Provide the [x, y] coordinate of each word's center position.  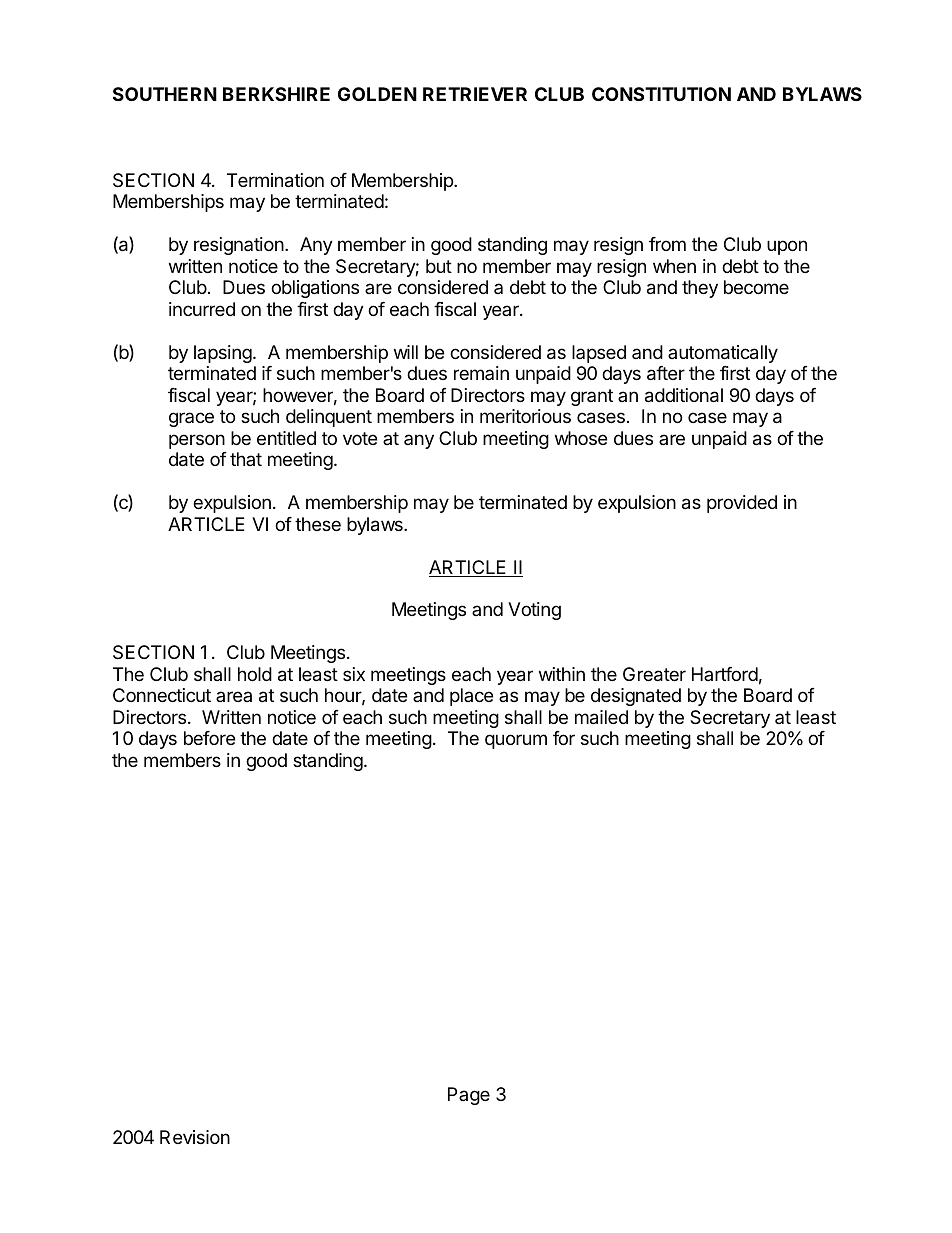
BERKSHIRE [276, 94]
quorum [516, 741]
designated [636, 697]
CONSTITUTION [661, 94]
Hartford [725, 674]
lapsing [223, 354]
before [209, 738]
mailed [601, 717]
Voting [534, 611]
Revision [195, 1137]
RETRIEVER [475, 94]
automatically [723, 354]
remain [481, 373]
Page [469, 1096]
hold [255, 674]
